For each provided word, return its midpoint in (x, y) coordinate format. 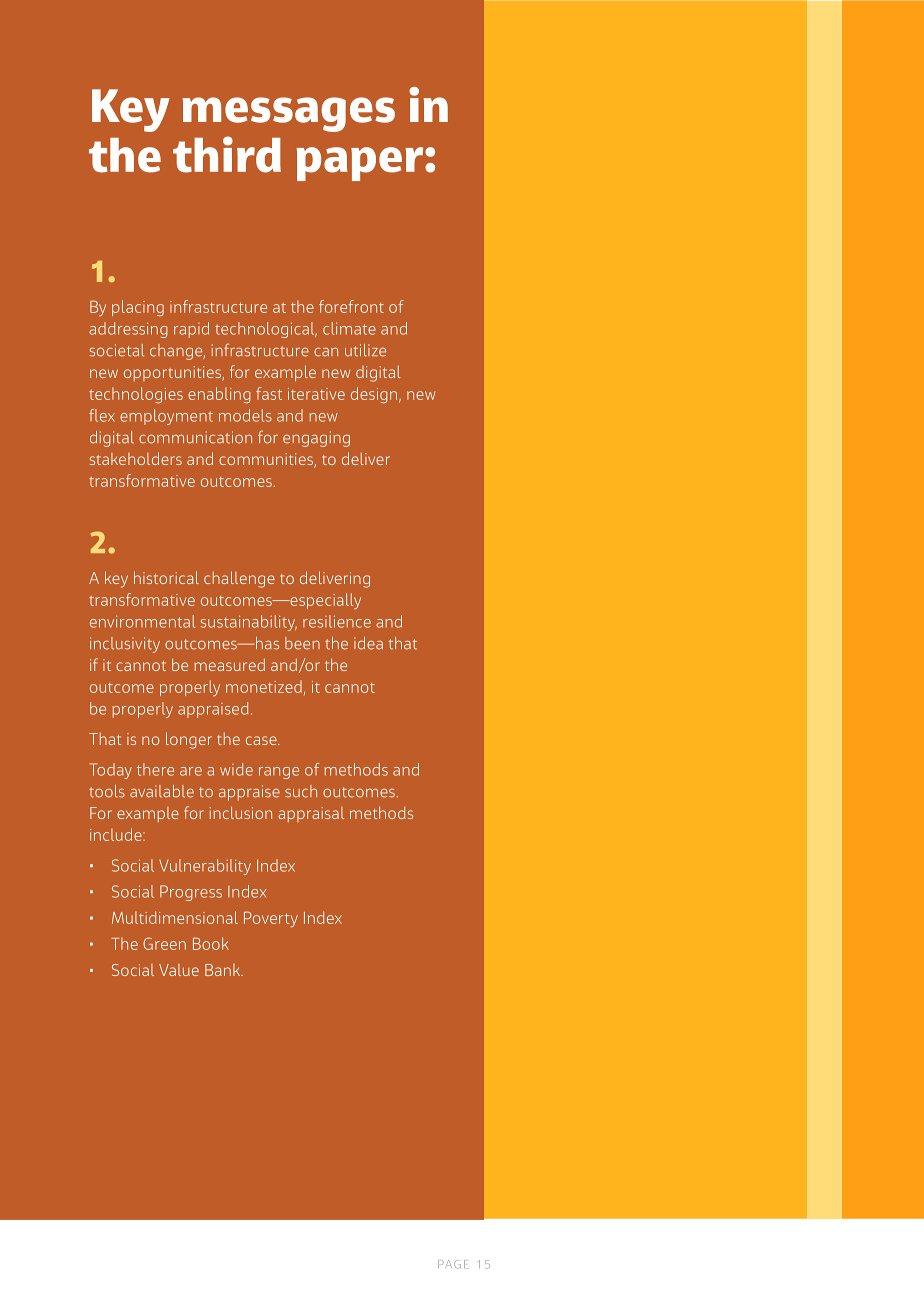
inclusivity (125, 645)
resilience (337, 621)
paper (361, 164)
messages (289, 114)
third (227, 154)
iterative (316, 394)
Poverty (271, 919)
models (245, 415)
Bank (224, 970)
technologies (136, 395)
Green (164, 943)
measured (229, 664)
